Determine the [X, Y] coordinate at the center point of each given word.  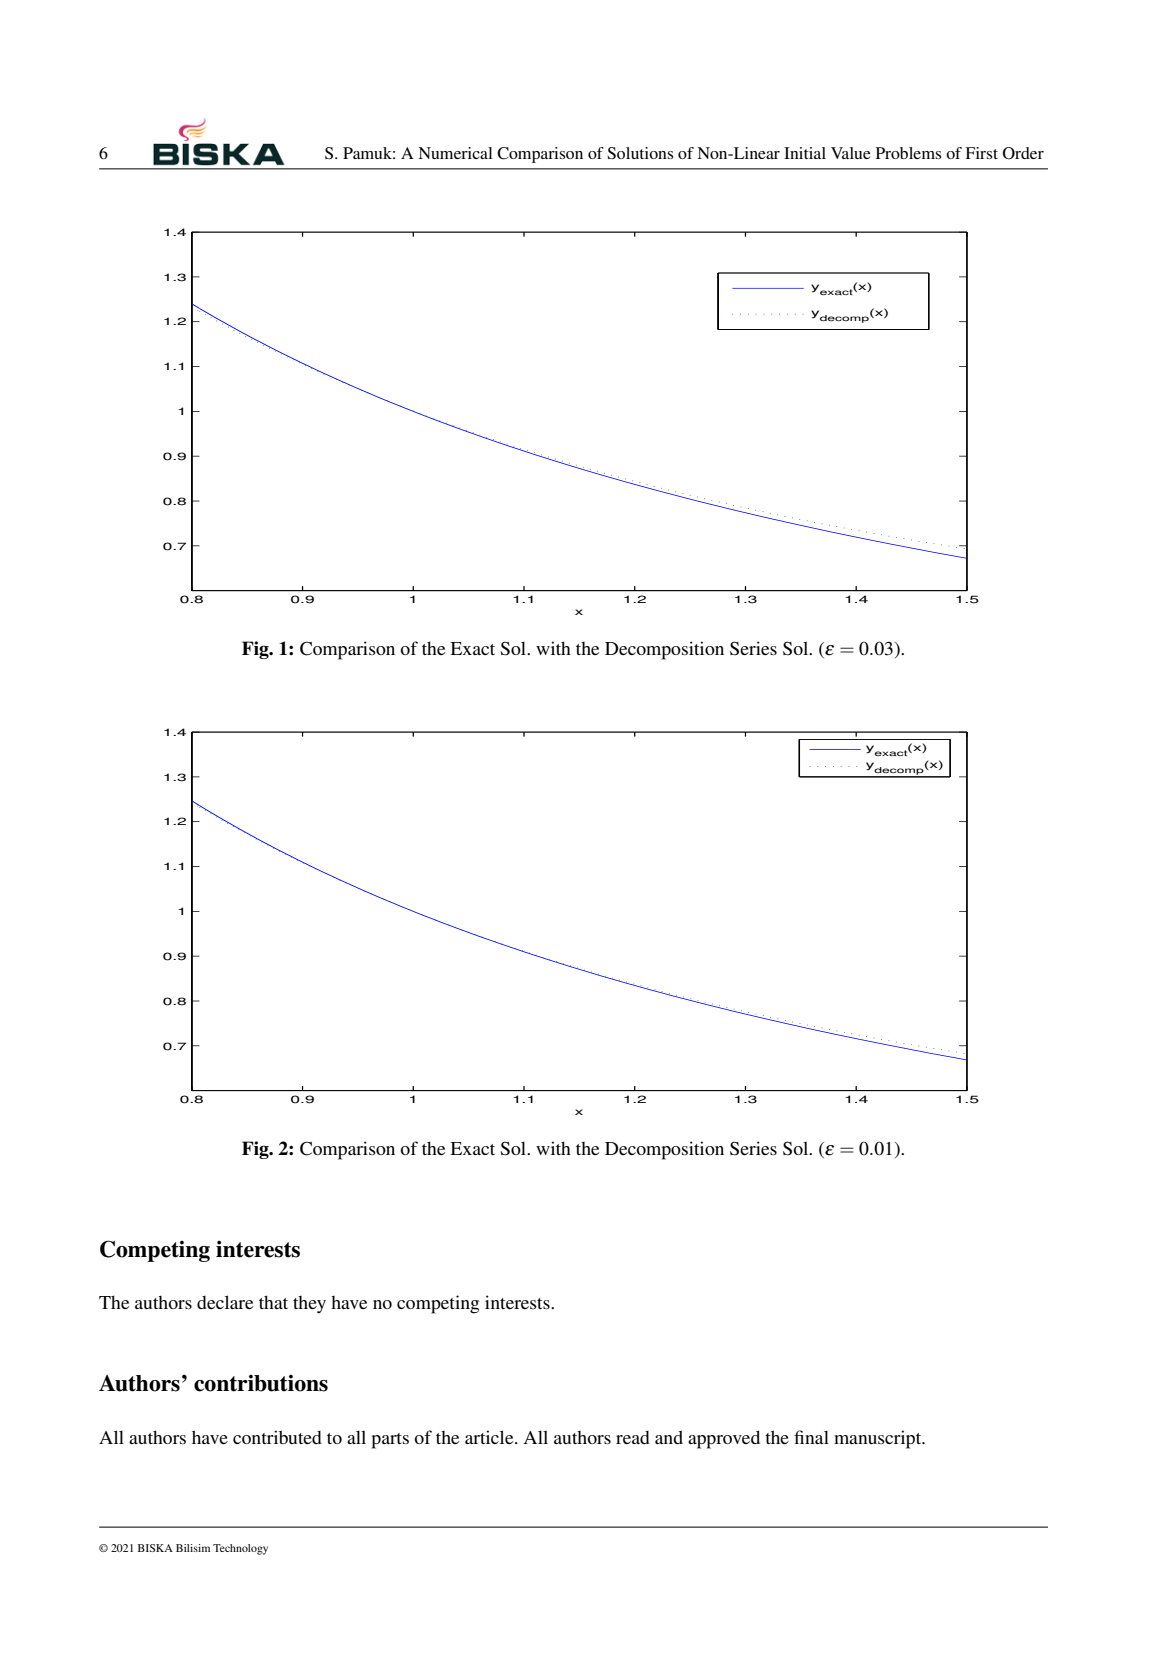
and [669, 1437]
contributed [277, 1437]
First [981, 153]
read [633, 1437]
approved [724, 1439]
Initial [805, 153]
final [811, 1437]
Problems [909, 153]
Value [851, 153]
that [273, 1302]
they [309, 1305]
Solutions [640, 153]
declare [225, 1302]
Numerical [455, 153]
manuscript [879, 1439]
